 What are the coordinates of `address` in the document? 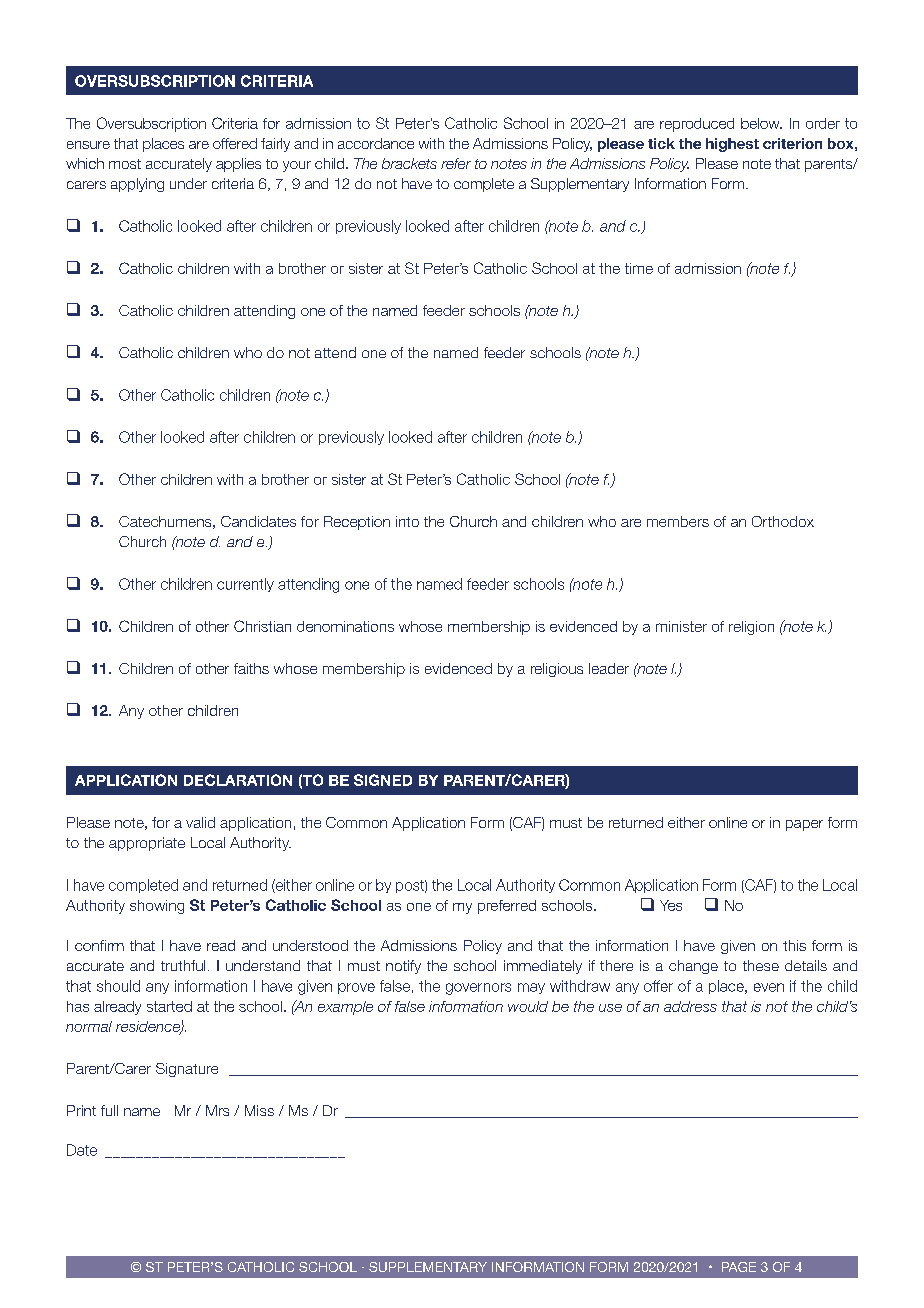 It's located at (690, 1006).
